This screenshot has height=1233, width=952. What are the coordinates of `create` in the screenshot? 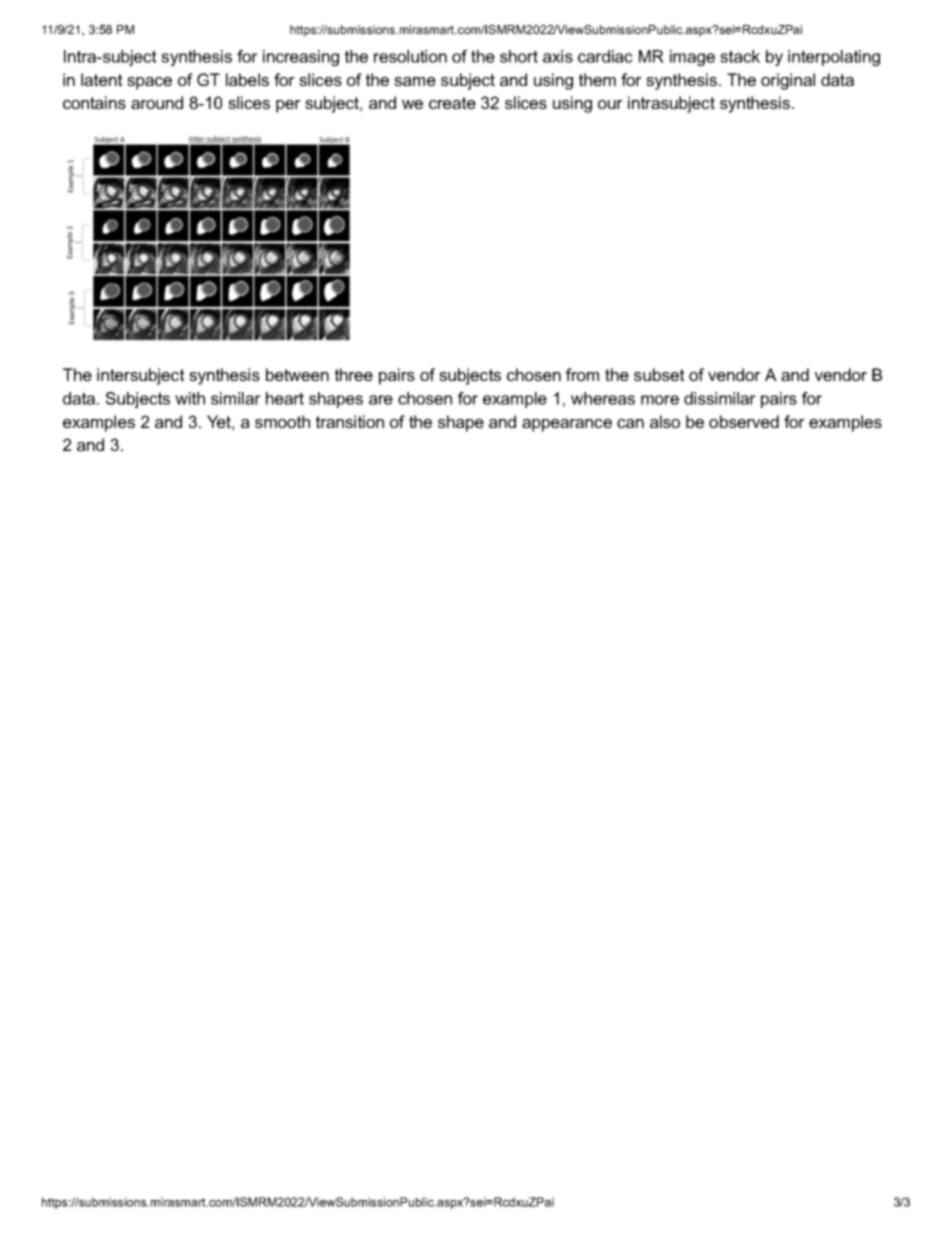 It's located at (452, 103).
